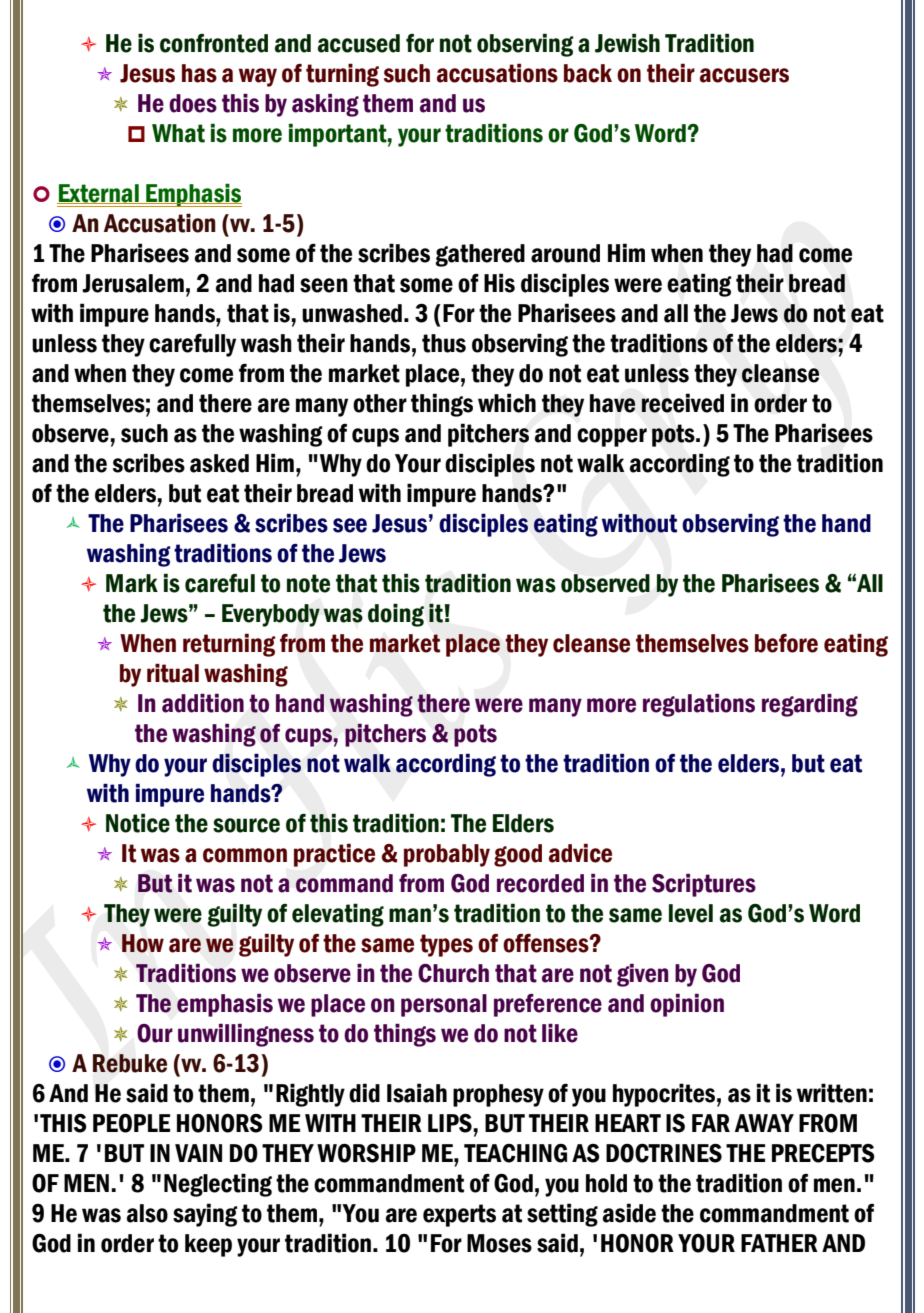 The height and width of the page is (1313, 924). I want to click on ritual, so click(173, 673).
